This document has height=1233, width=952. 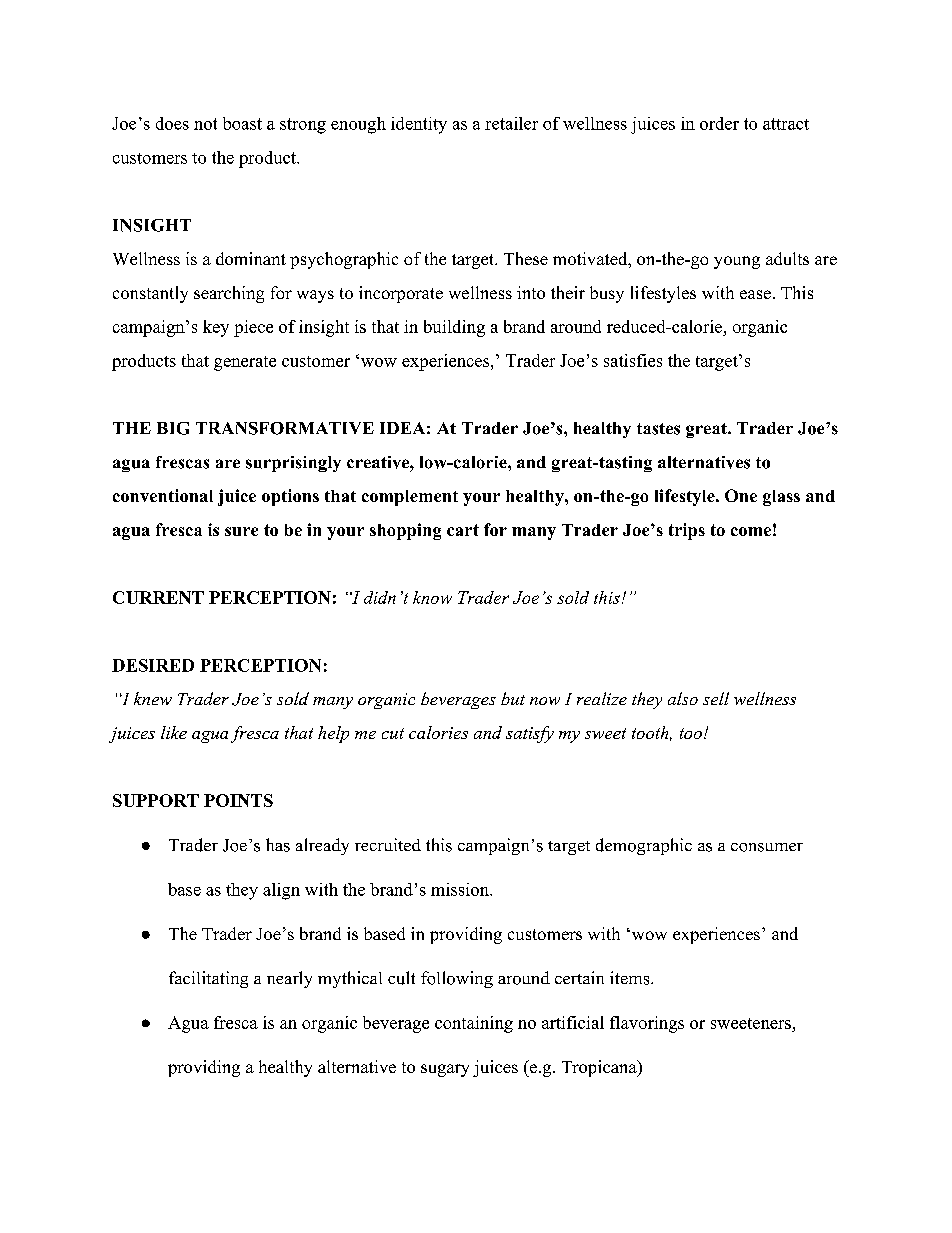 I want to click on retailer, so click(x=511, y=123).
